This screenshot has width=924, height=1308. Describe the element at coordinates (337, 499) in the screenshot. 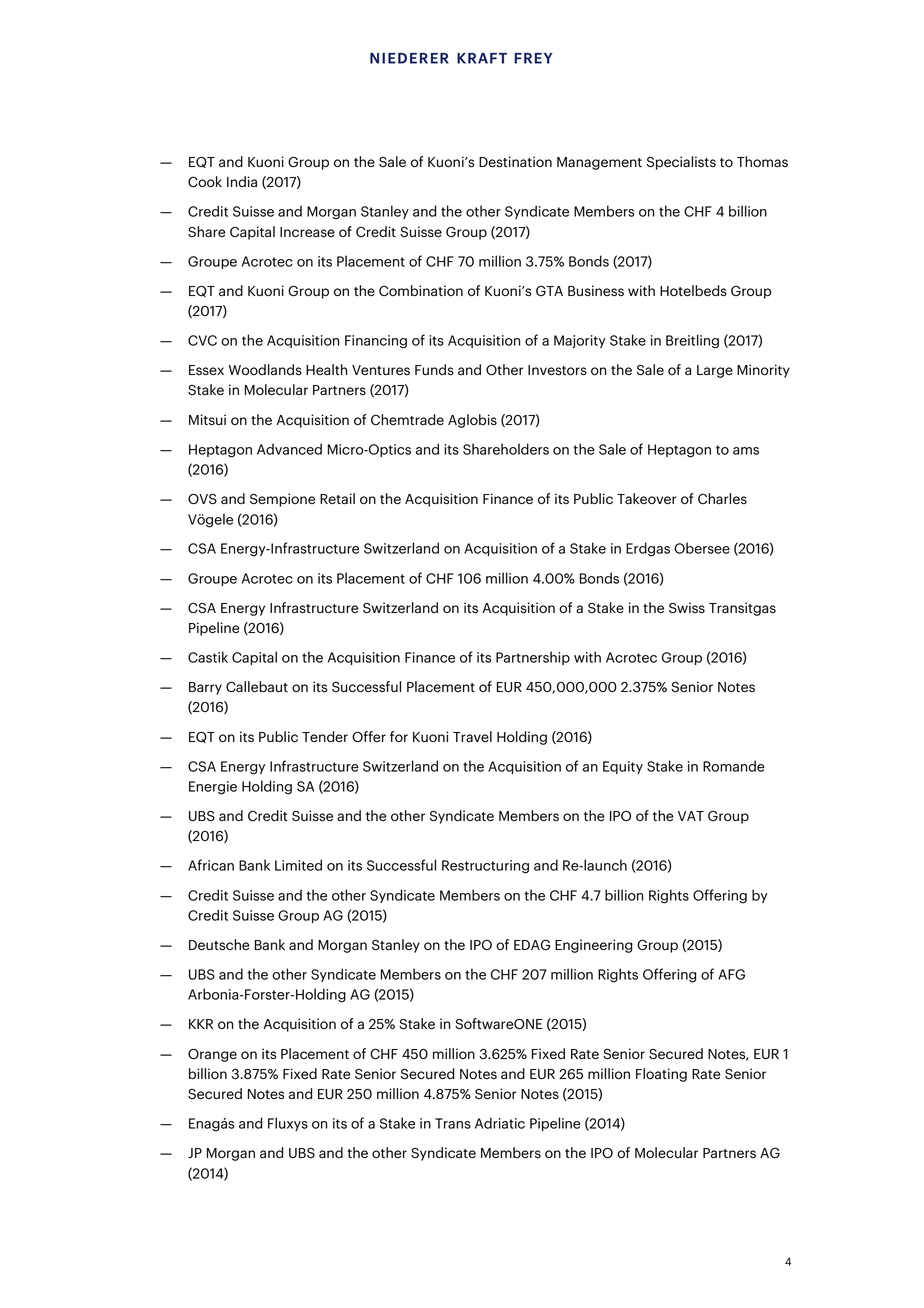

I see `Retail` at that location.
